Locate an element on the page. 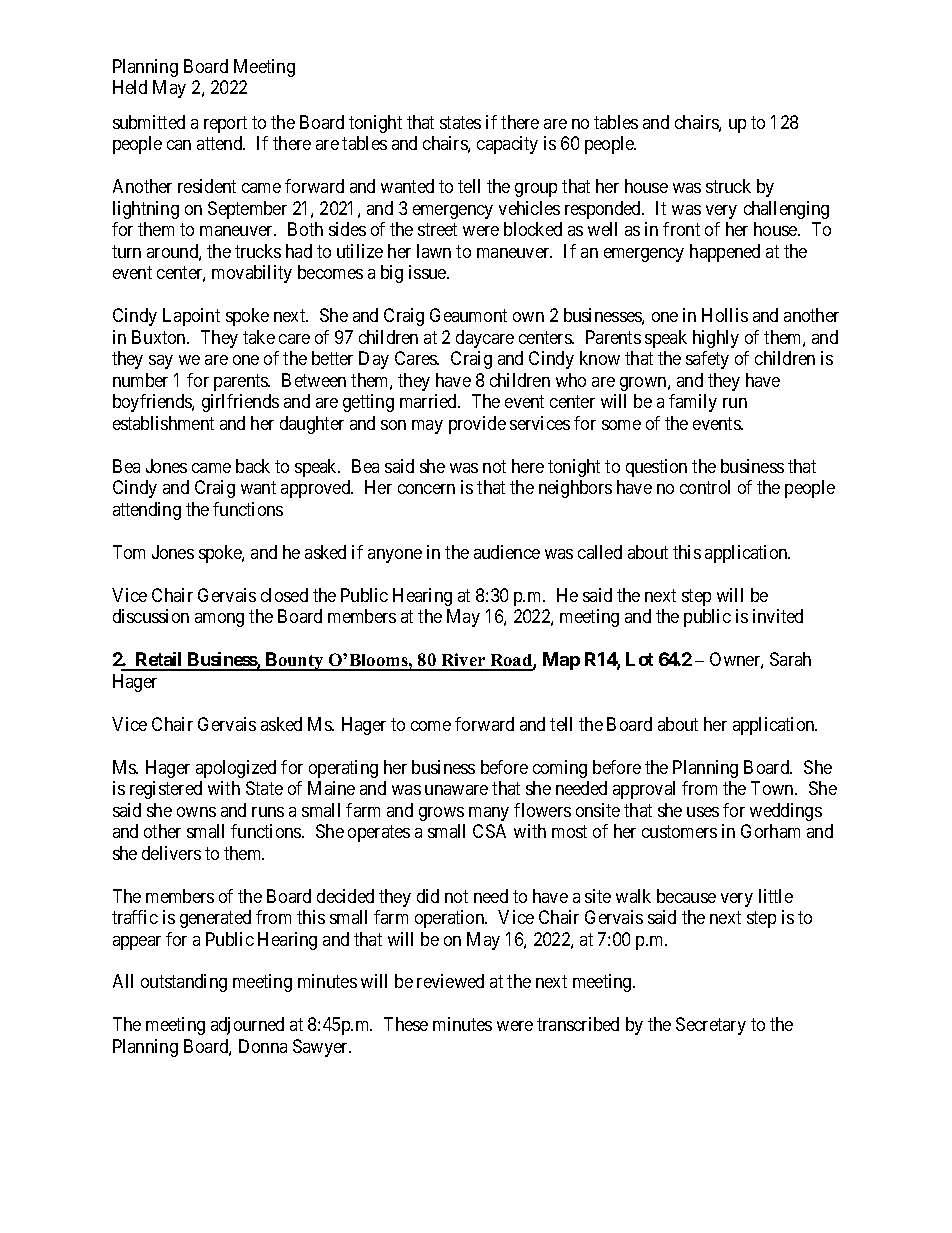 Image resolution: width=952 pixels, height=1233 pixels. report is located at coordinates (225, 124).
